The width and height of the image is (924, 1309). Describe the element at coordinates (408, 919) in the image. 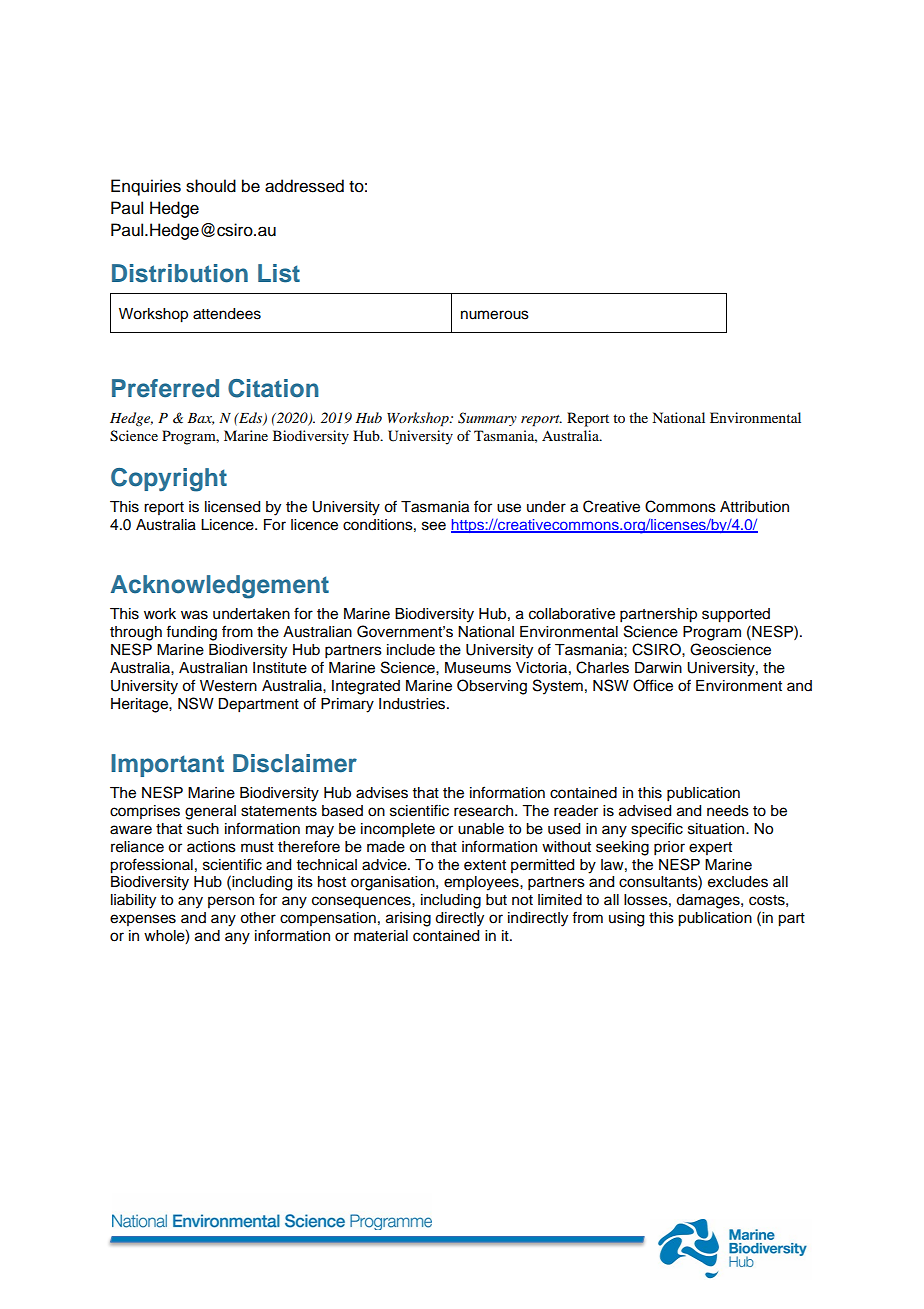

I see `arising` at that location.
